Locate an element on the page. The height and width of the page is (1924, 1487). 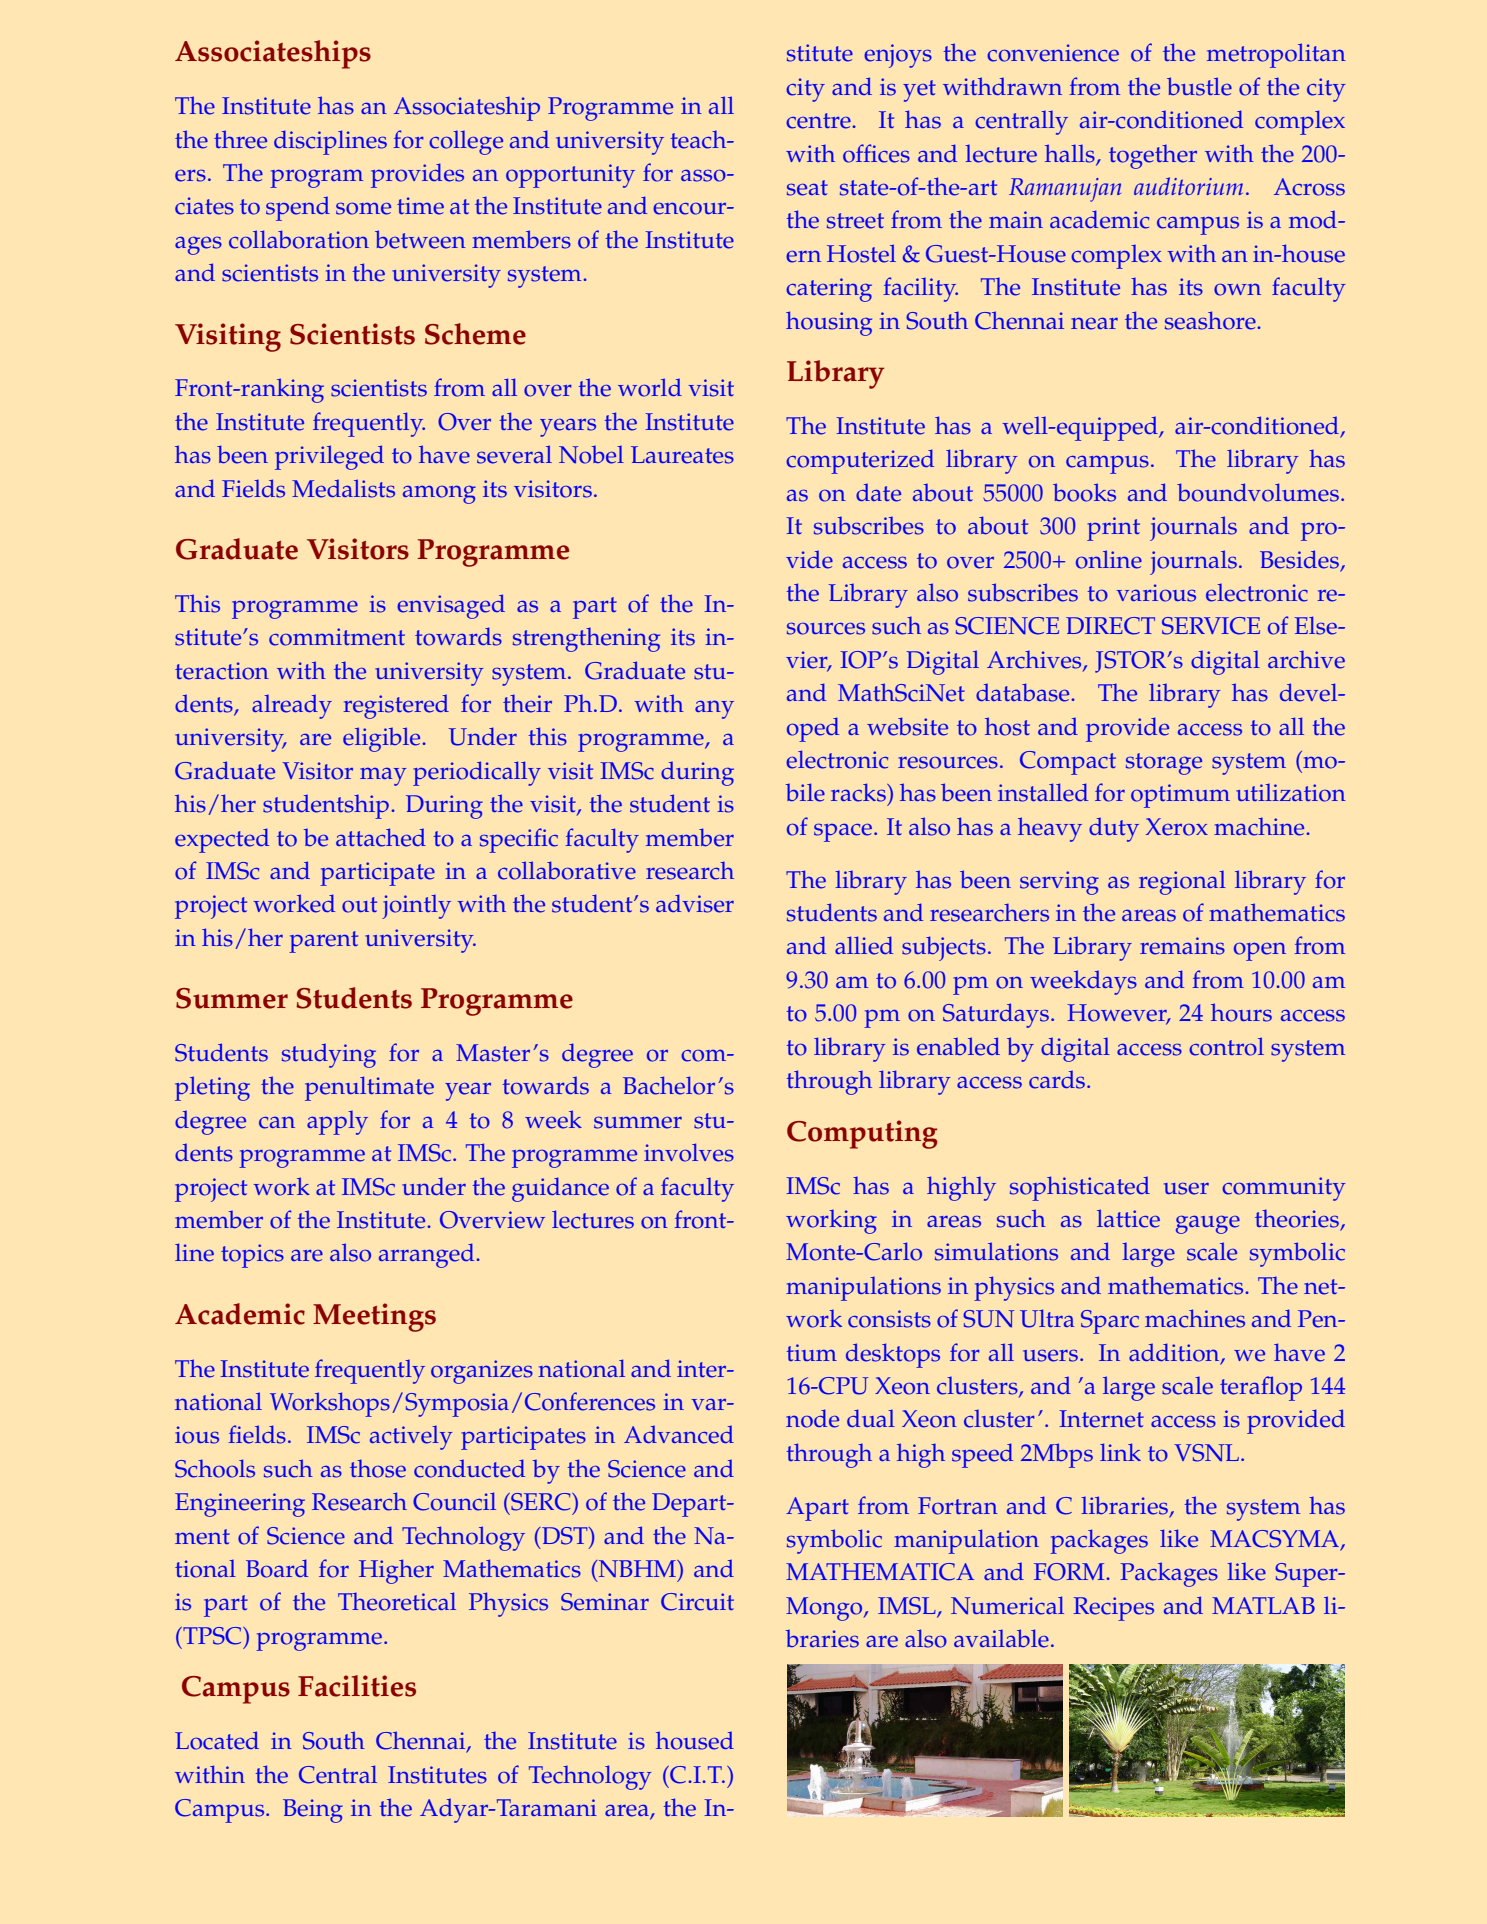
Being is located at coordinates (313, 1811).
